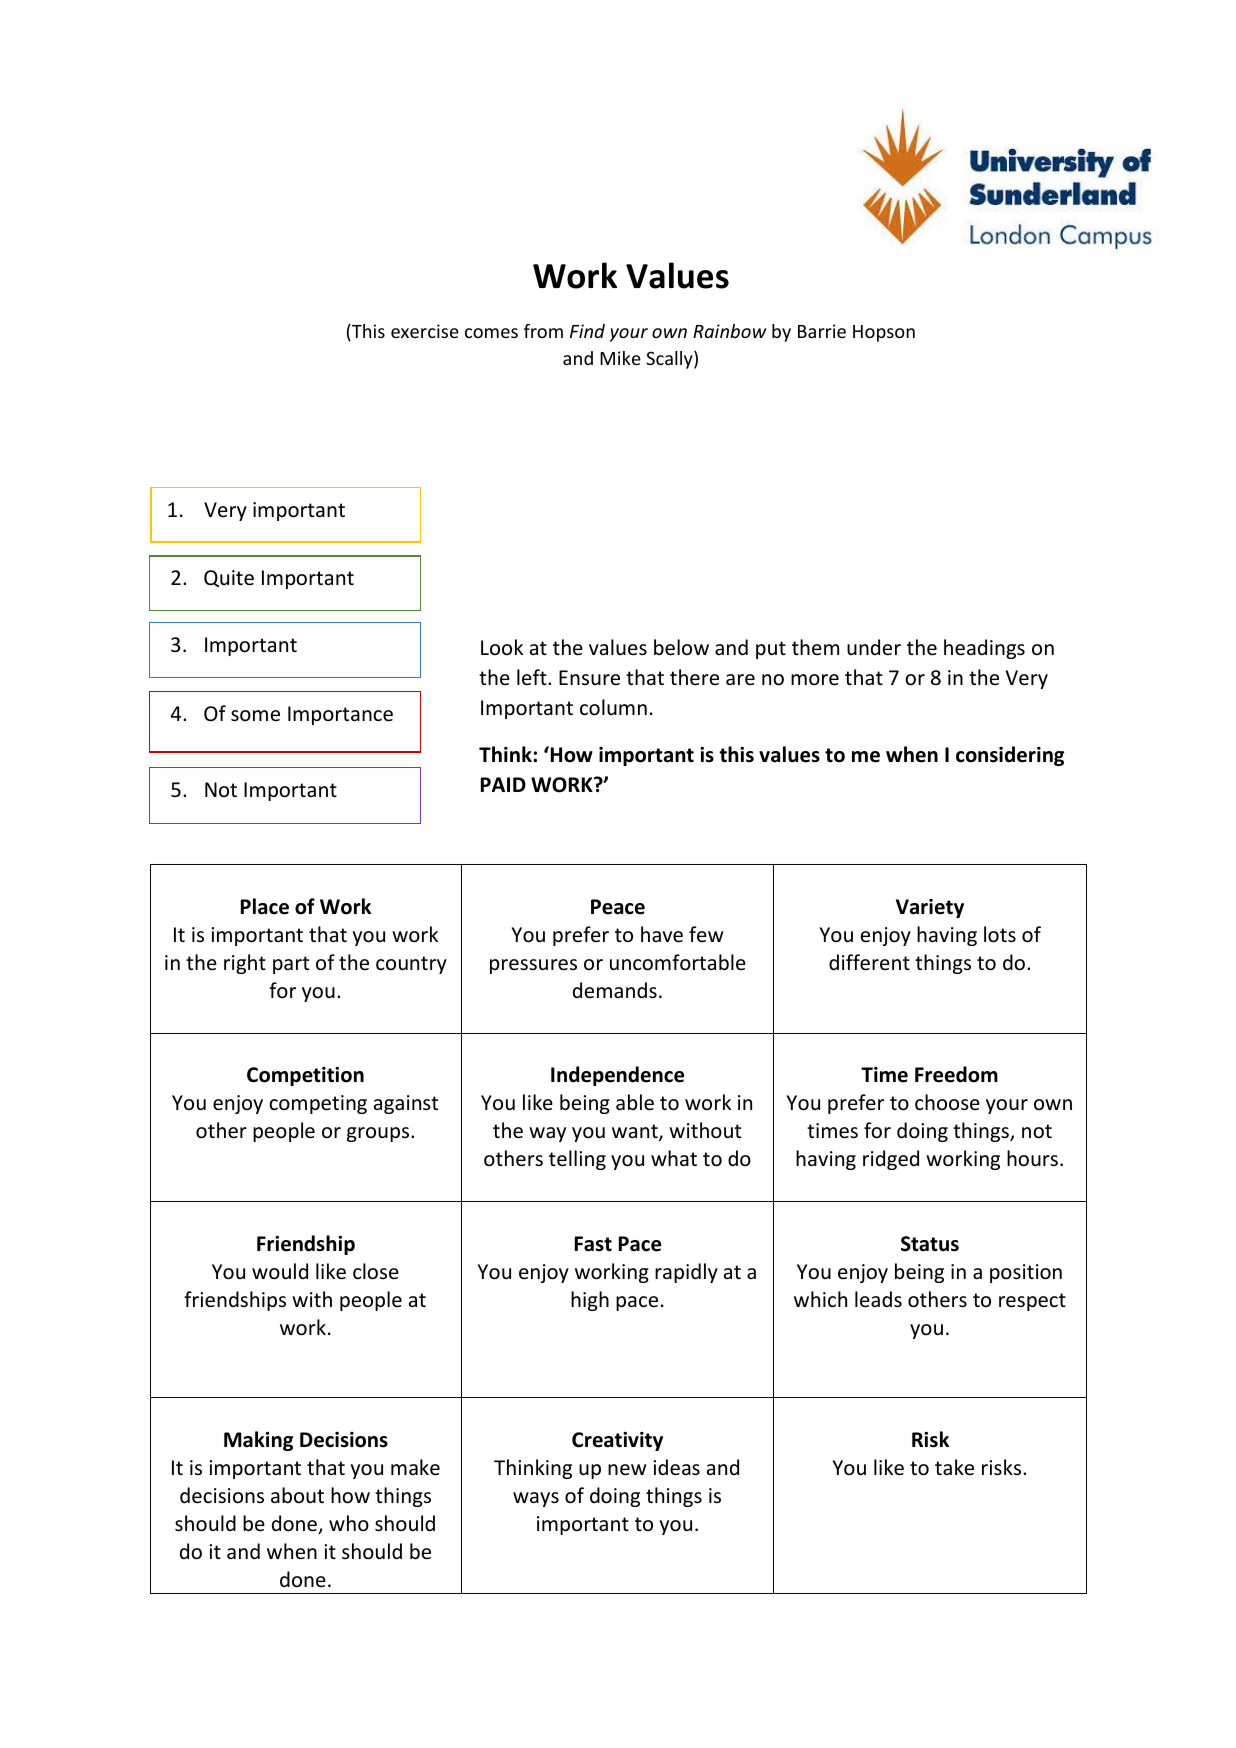 This screenshot has height=1748, width=1236. What do you see at coordinates (613, 707) in the screenshot?
I see `column` at bounding box center [613, 707].
